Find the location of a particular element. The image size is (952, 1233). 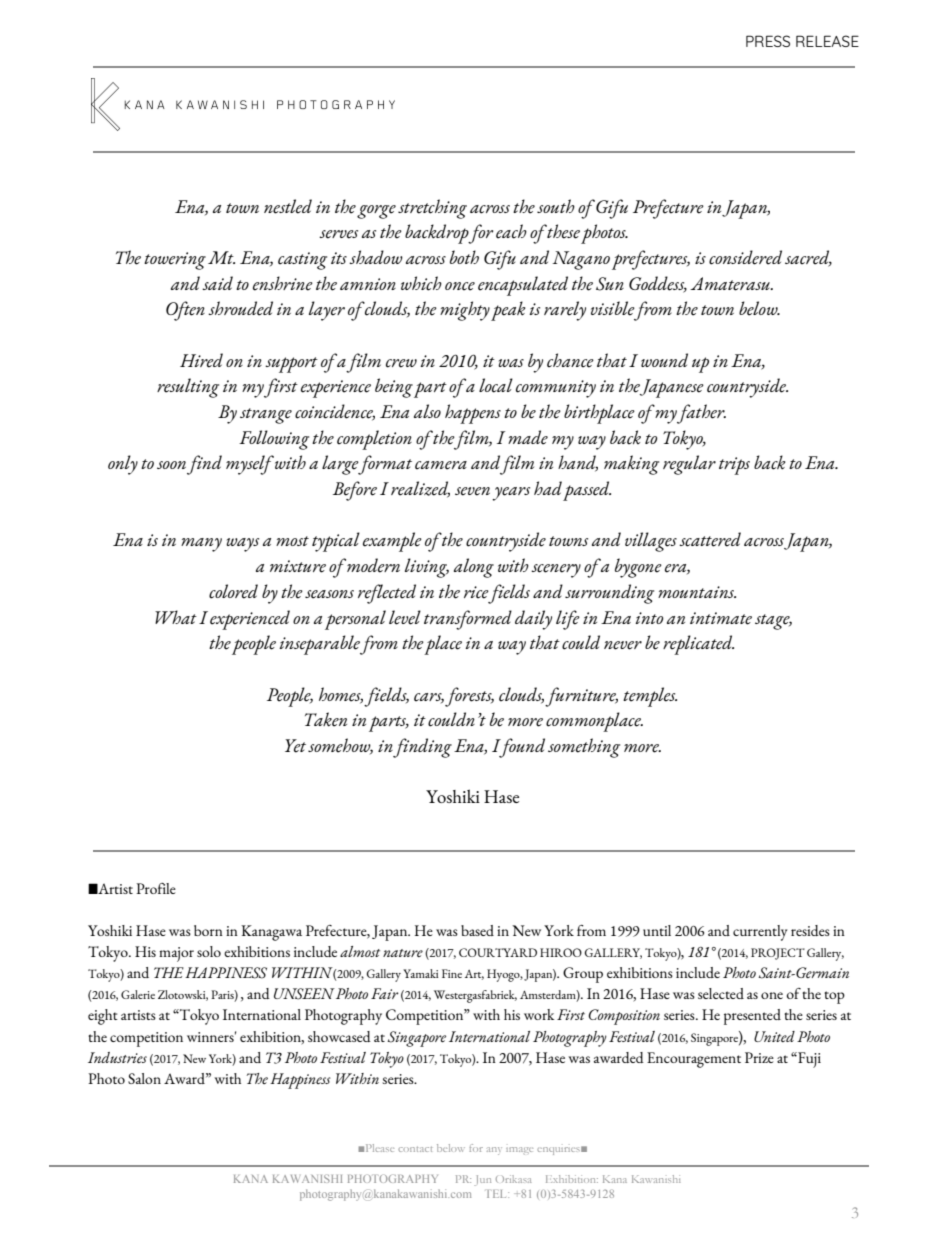

PRESS is located at coordinates (768, 41).
